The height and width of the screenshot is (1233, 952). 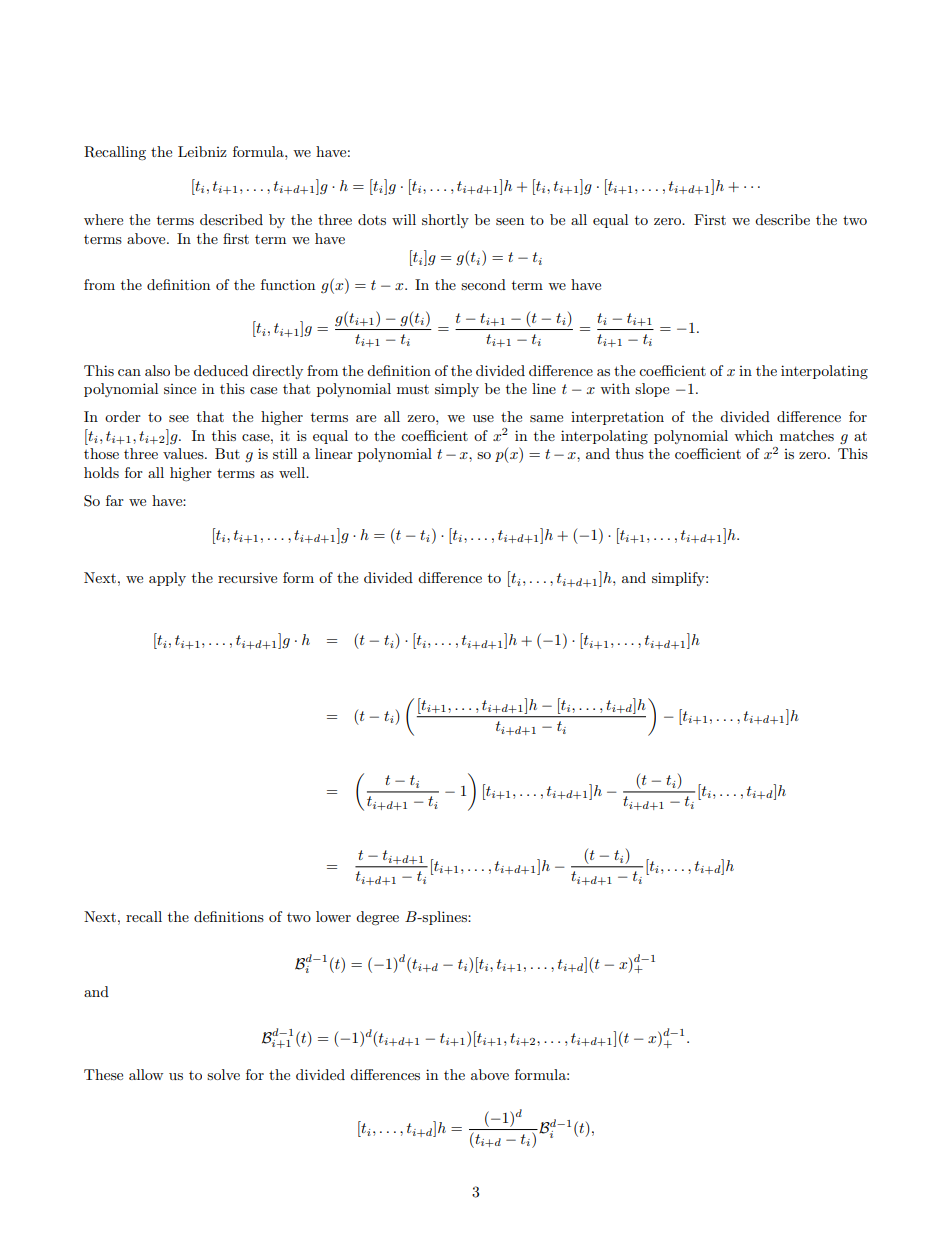 I want to click on degree, so click(x=377, y=918).
